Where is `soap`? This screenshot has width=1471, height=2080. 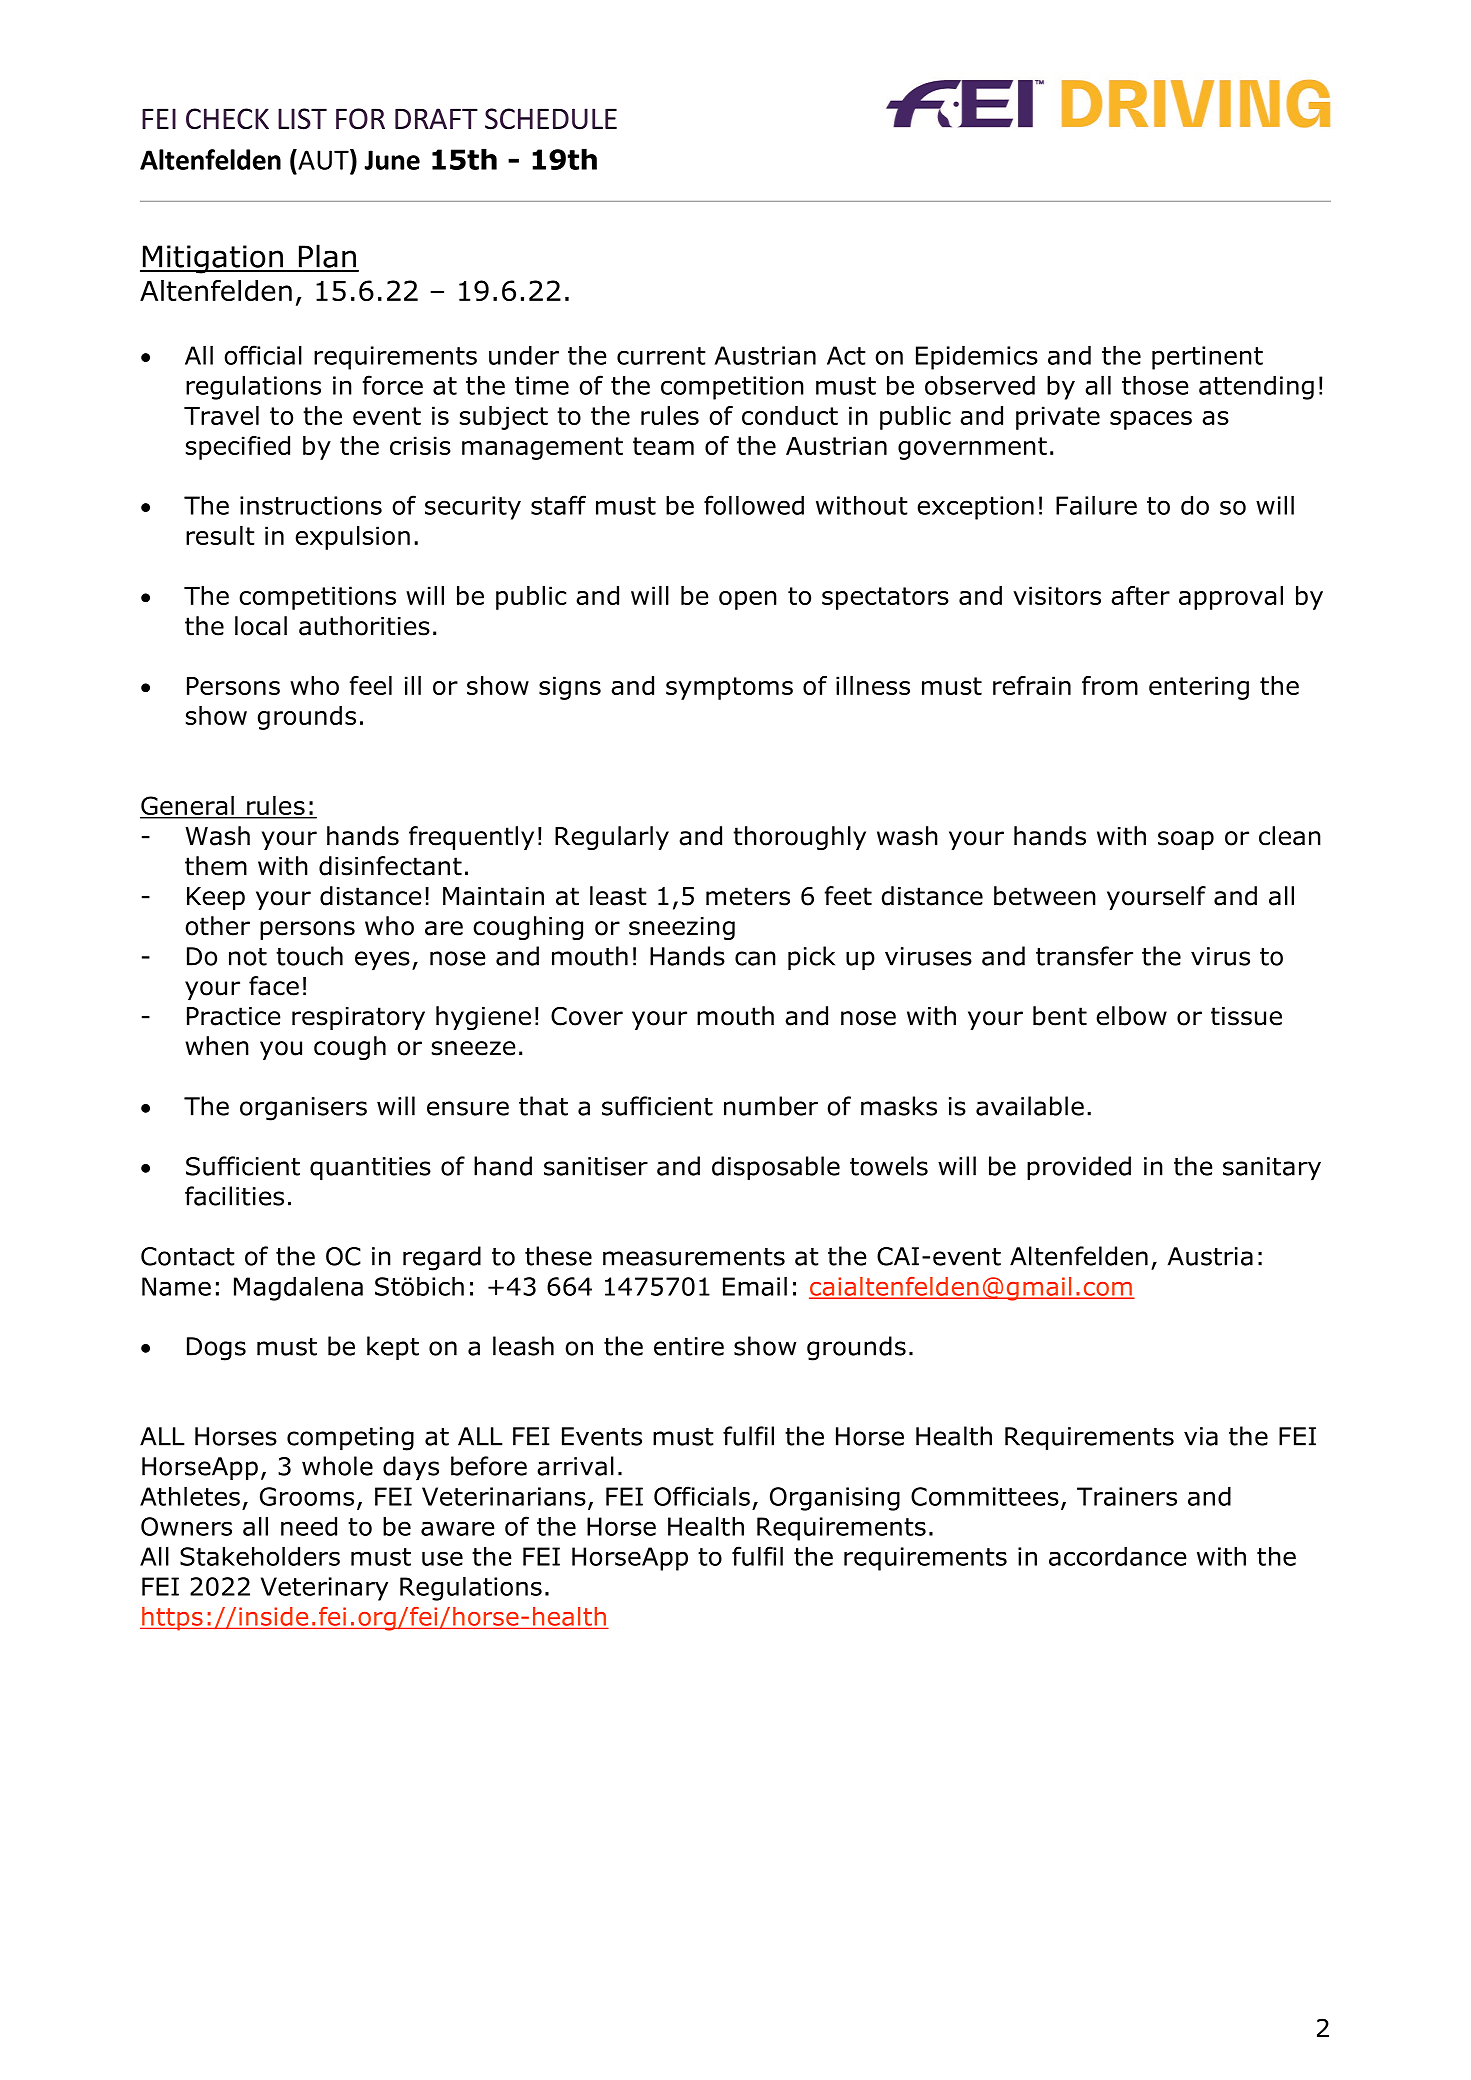 soap is located at coordinates (1186, 840).
